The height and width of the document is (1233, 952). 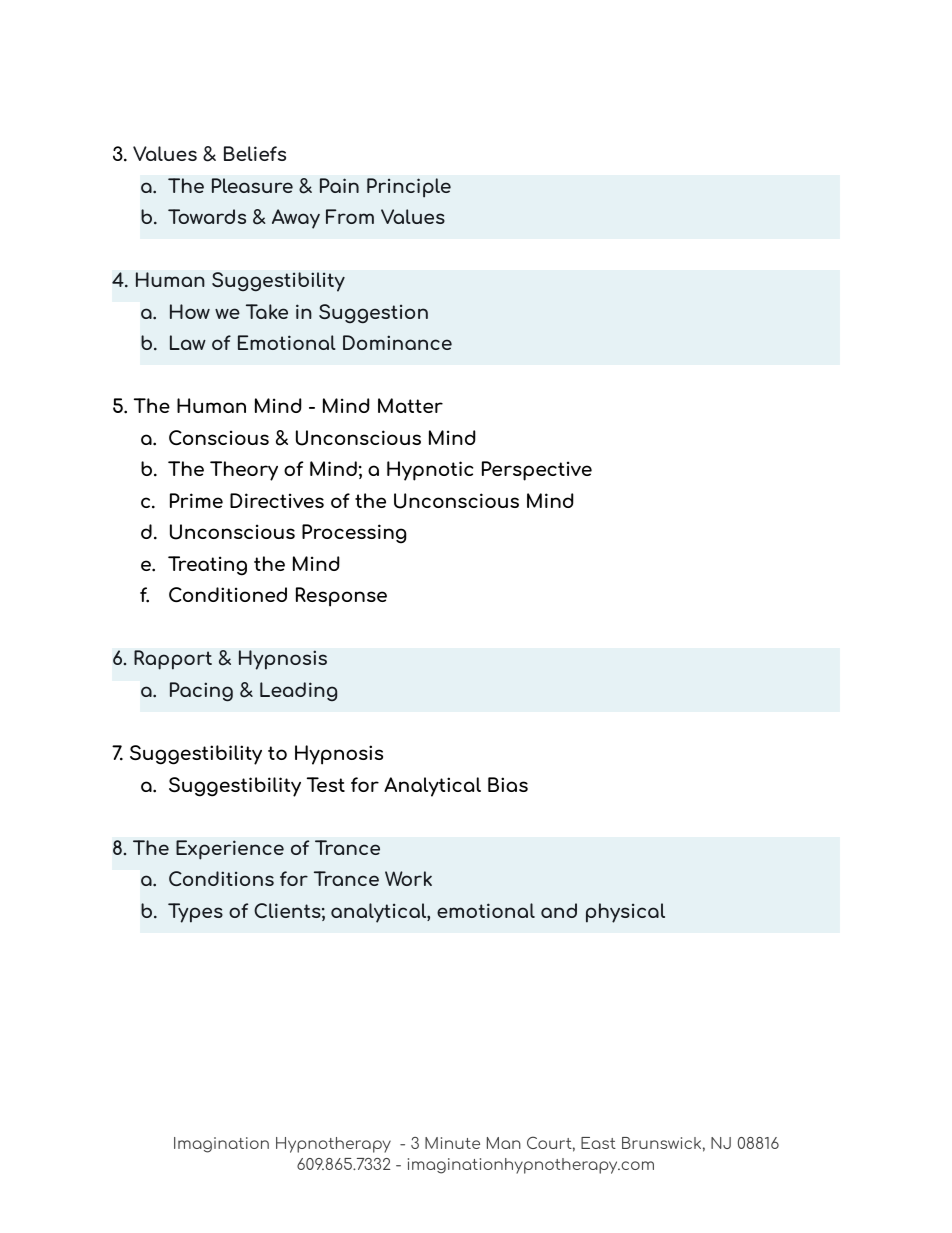 I want to click on From, so click(x=350, y=216).
